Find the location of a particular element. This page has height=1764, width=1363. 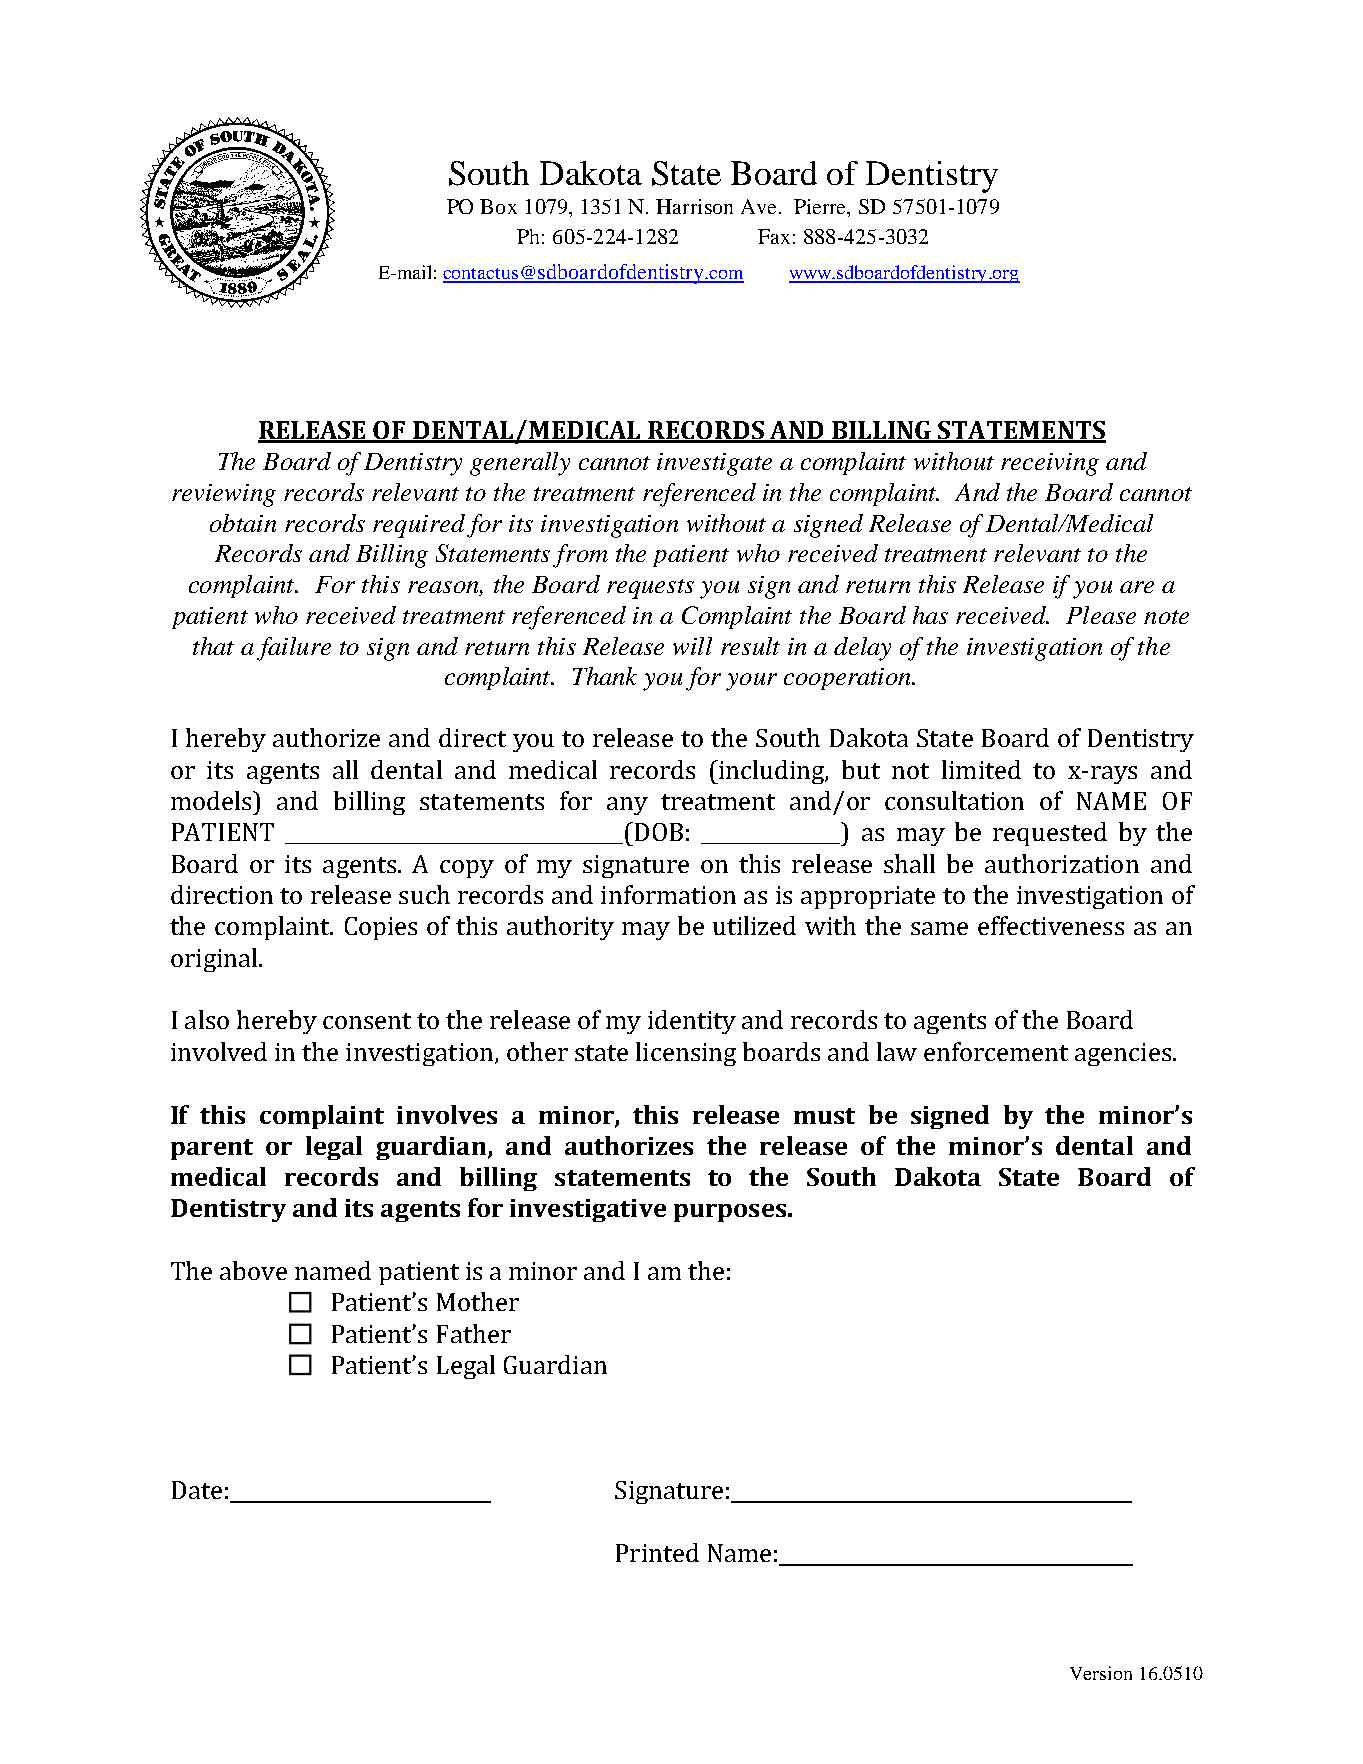

receiving is located at coordinates (1050, 464).
